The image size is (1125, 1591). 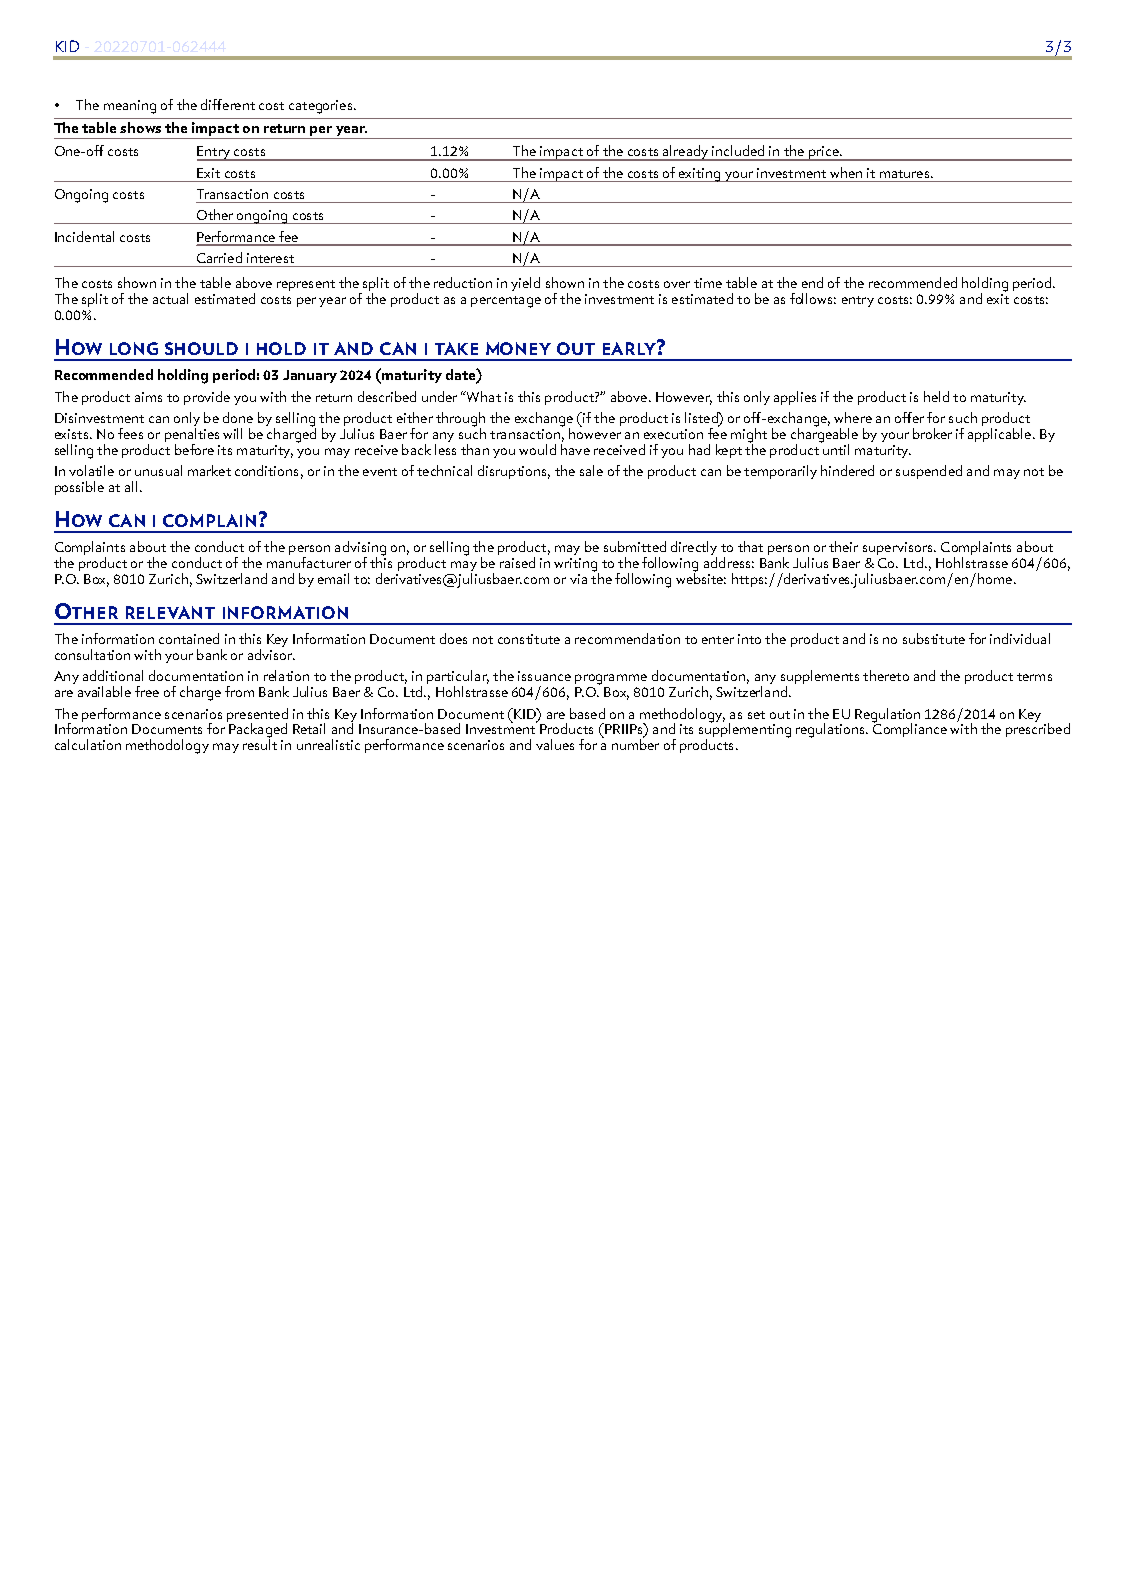 What do you see at coordinates (843, 546) in the page?
I see `their` at bounding box center [843, 546].
